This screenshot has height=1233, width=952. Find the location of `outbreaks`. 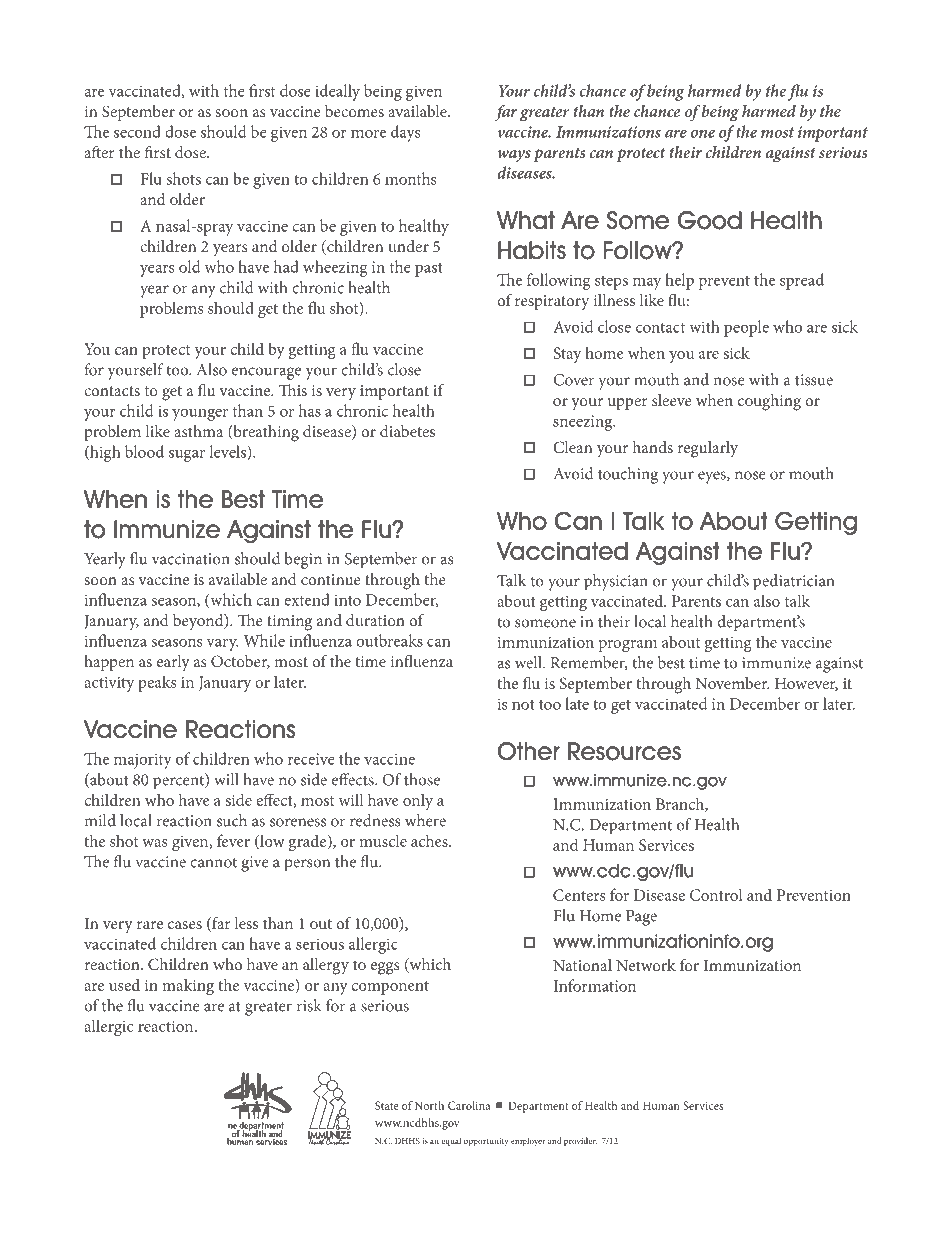

outbreaks is located at coordinates (389, 640).
